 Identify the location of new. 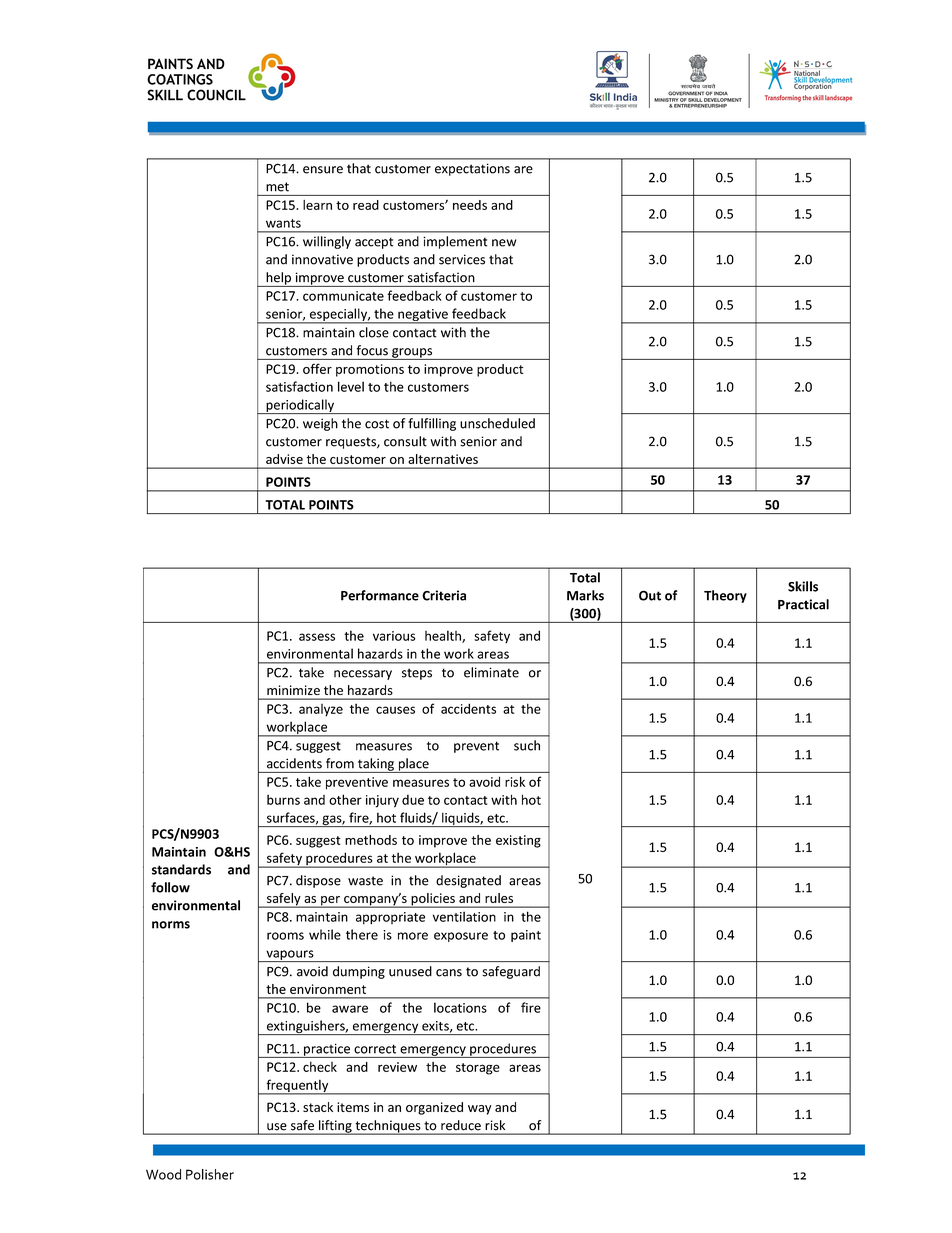
(504, 243).
